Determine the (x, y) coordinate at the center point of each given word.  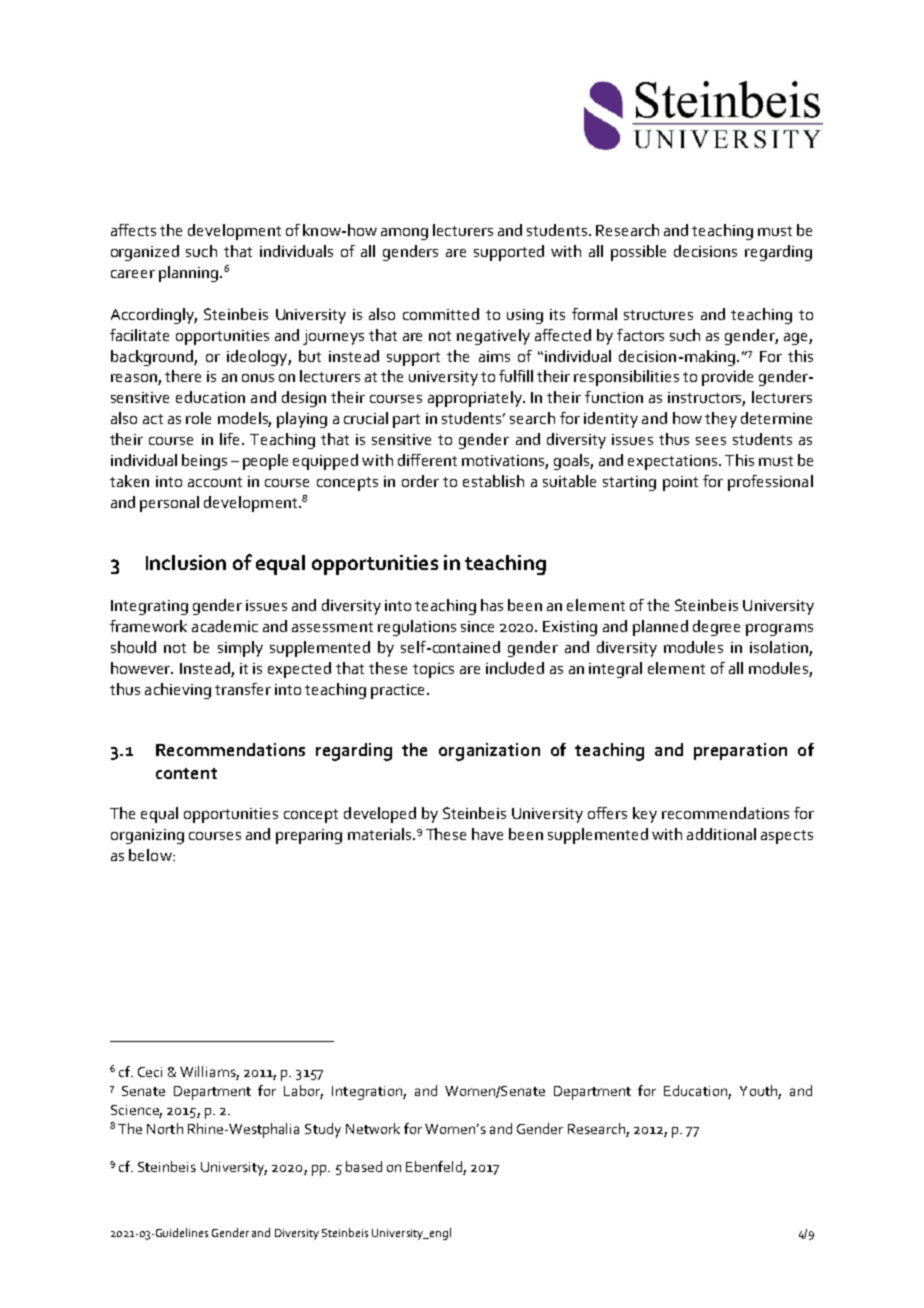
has (492, 605)
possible (638, 253)
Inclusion (186, 562)
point (680, 483)
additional (721, 834)
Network (373, 1128)
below (151, 855)
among (404, 234)
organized (145, 253)
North (165, 1128)
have (487, 834)
